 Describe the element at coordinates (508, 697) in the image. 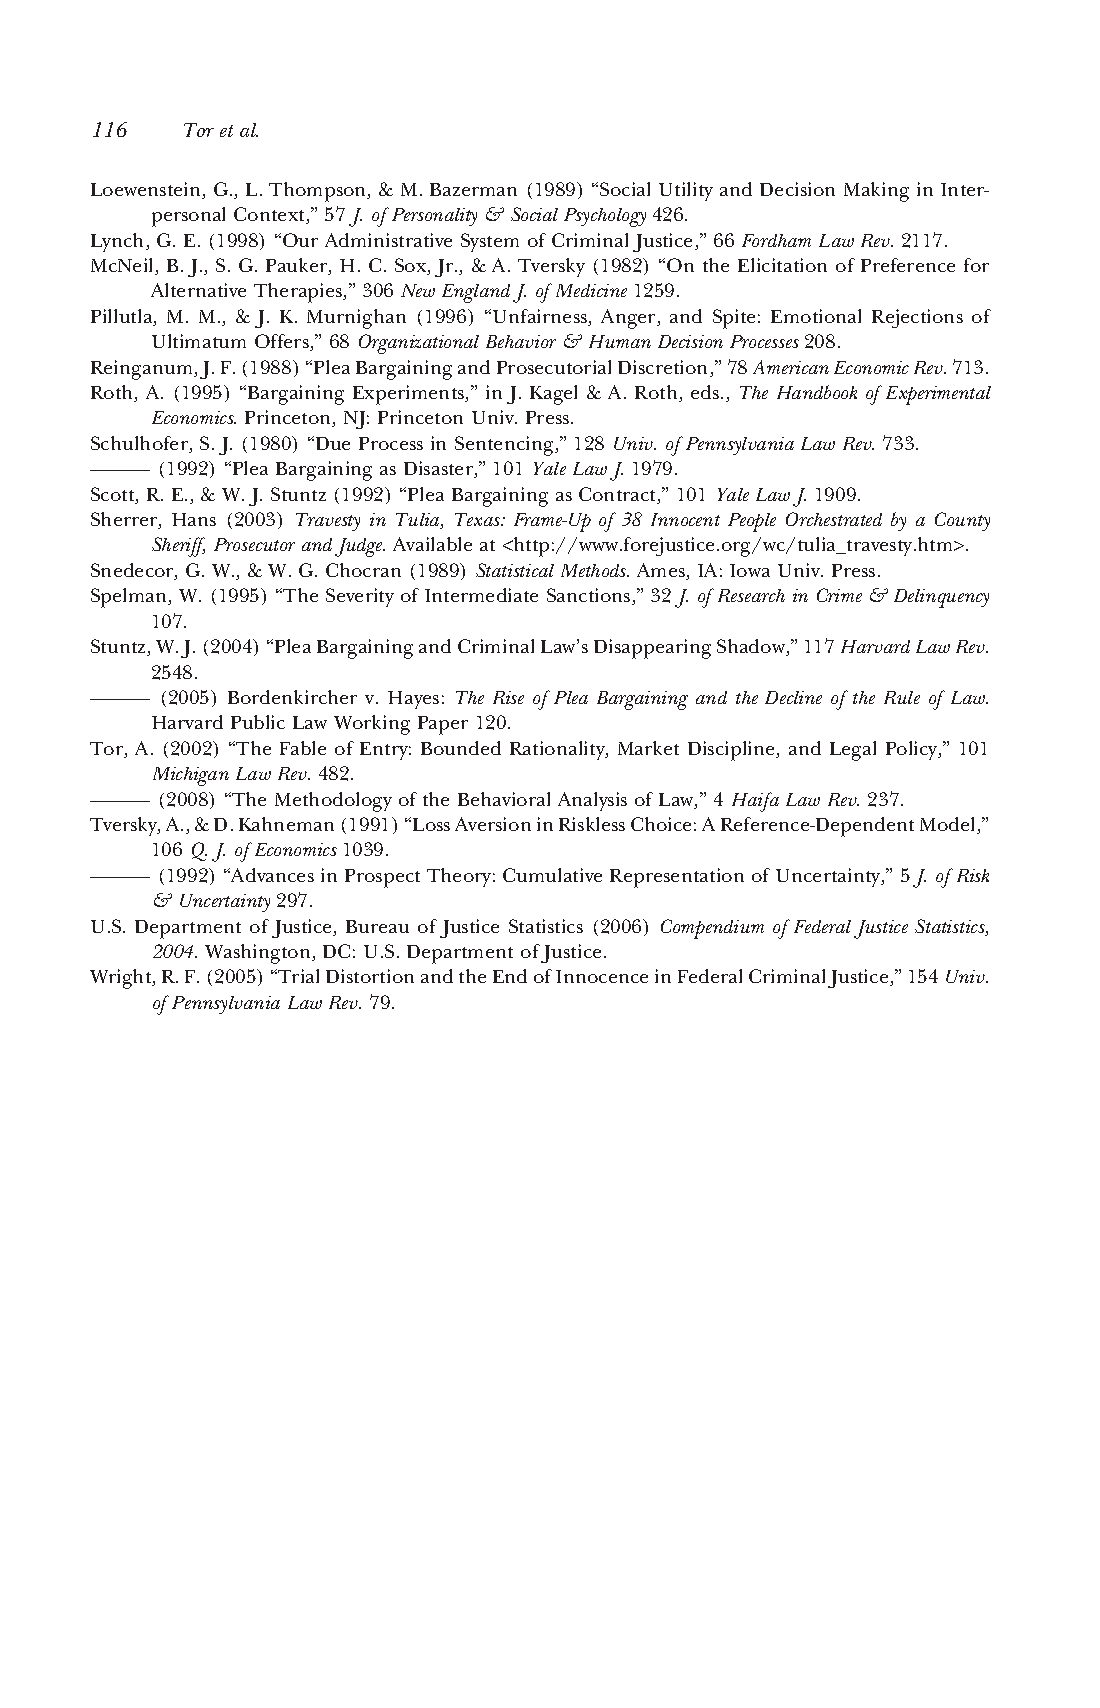

I see `Rise` at that location.
